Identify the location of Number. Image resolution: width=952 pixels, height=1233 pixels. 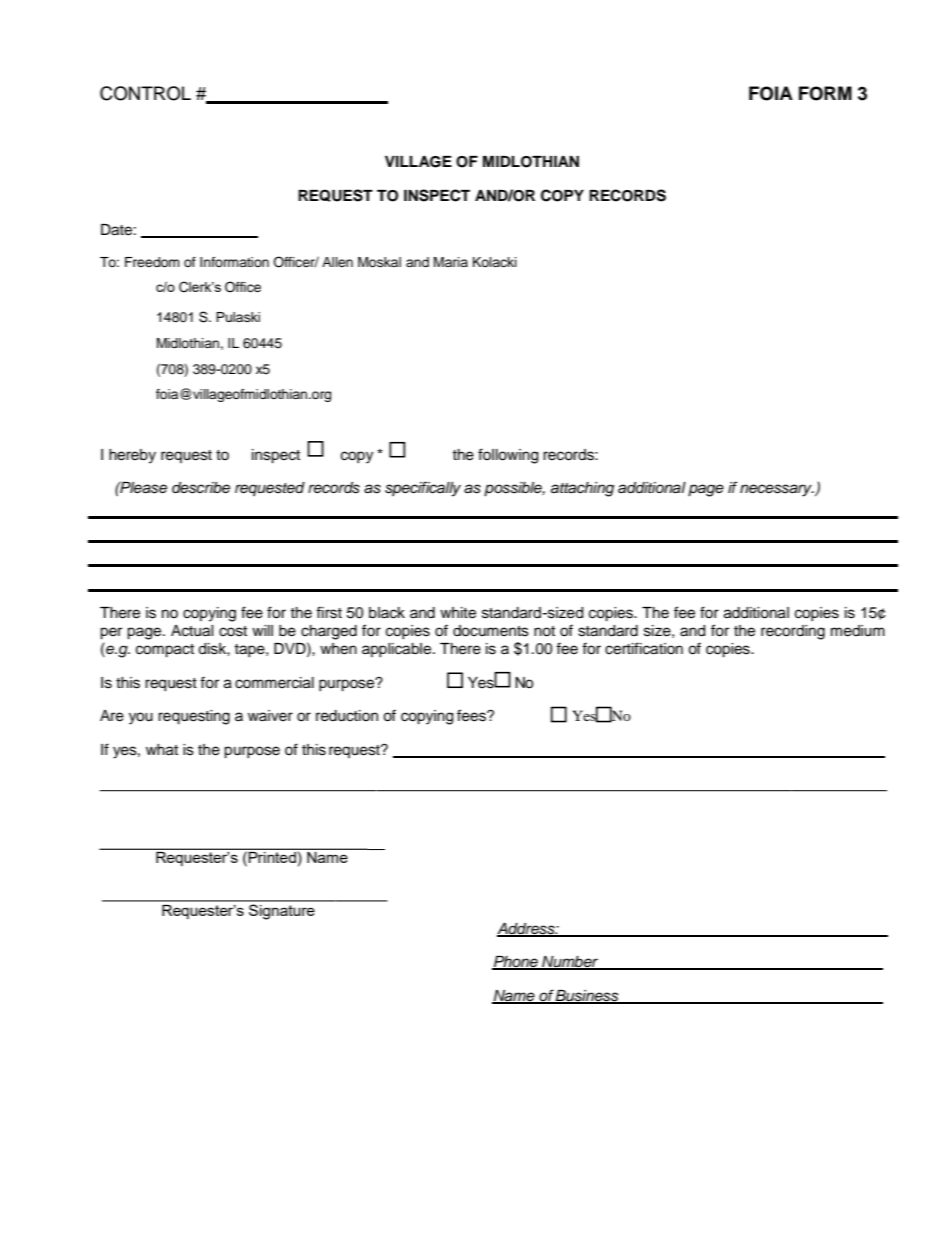
(570, 963).
